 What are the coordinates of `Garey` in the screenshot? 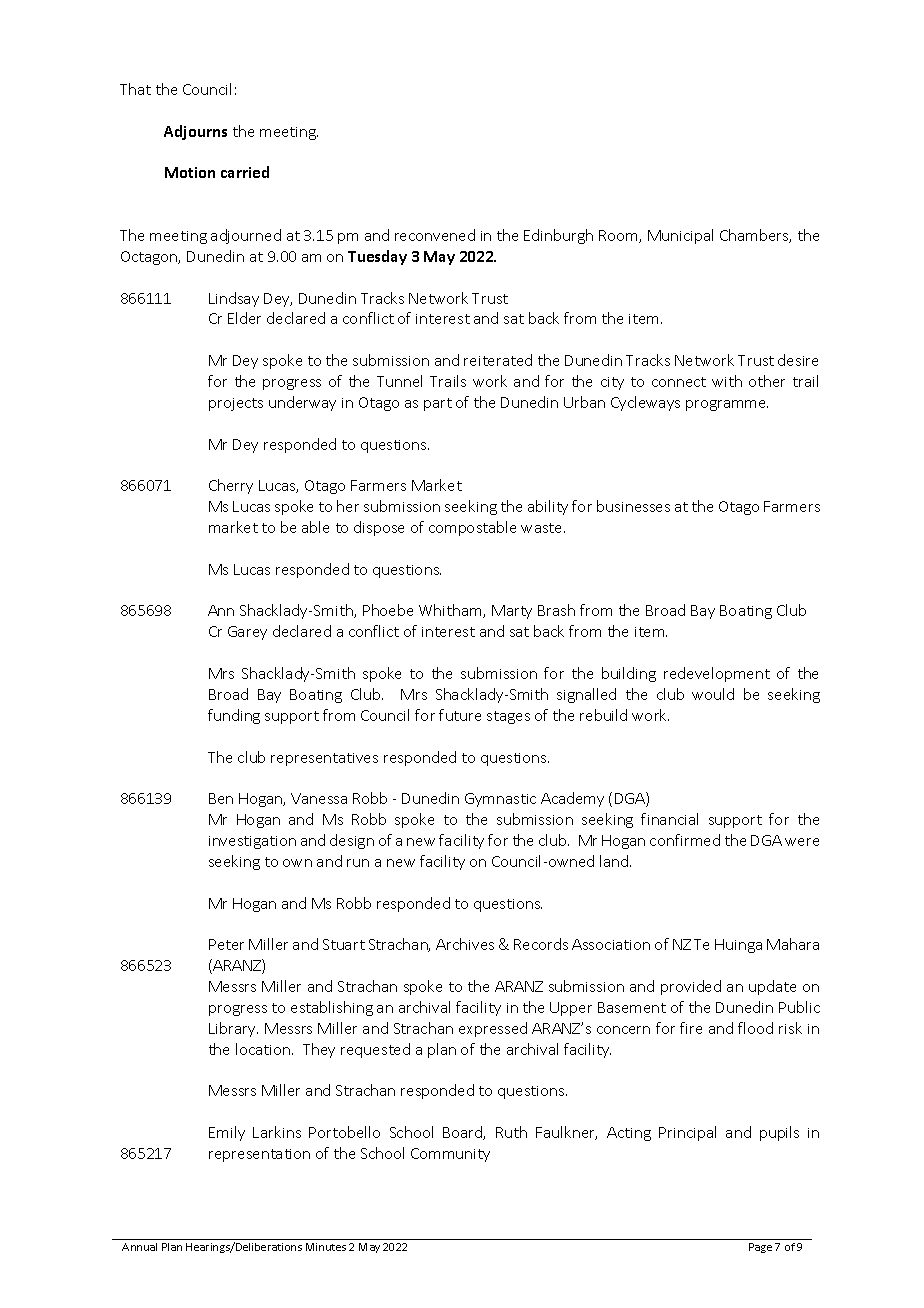 It's located at (247, 633).
